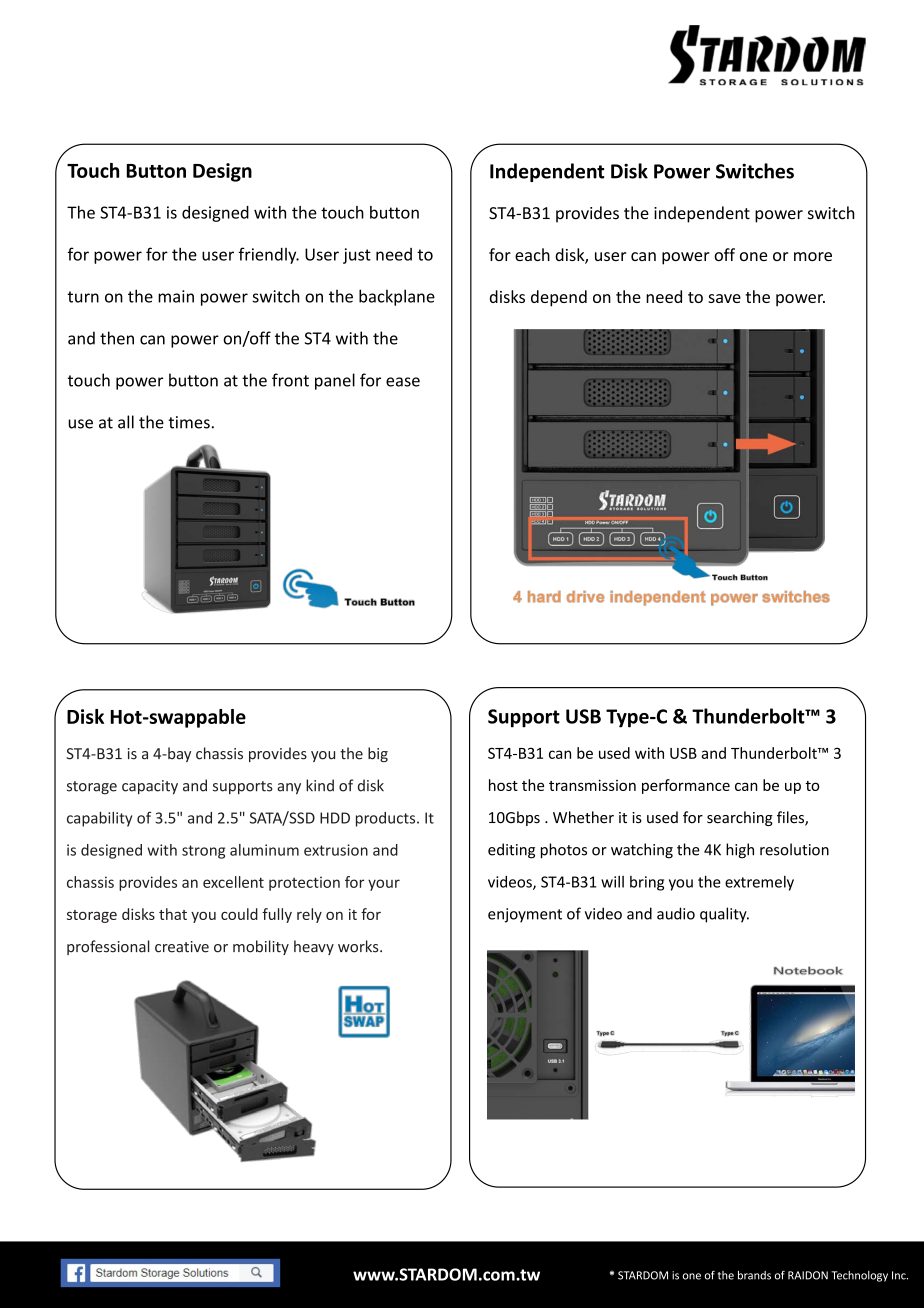  I want to click on times, so click(189, 422).
